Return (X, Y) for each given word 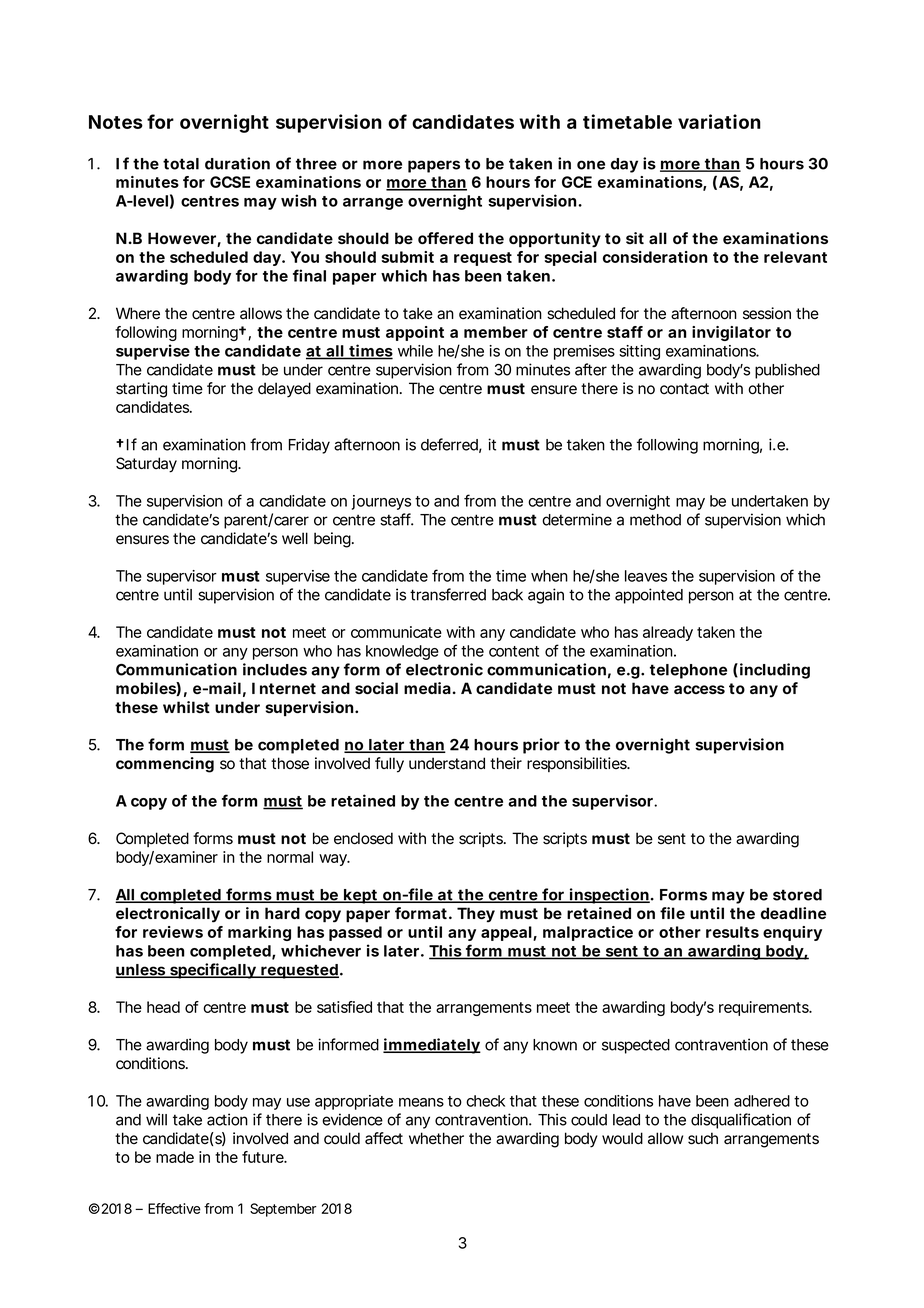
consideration (655, 257)
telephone (688, 671)
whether (436, 1138)
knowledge (402, 652)
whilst (186, 707)
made (175, 1157)
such (703, 1138)
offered (445, 238)
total (181, 164)
